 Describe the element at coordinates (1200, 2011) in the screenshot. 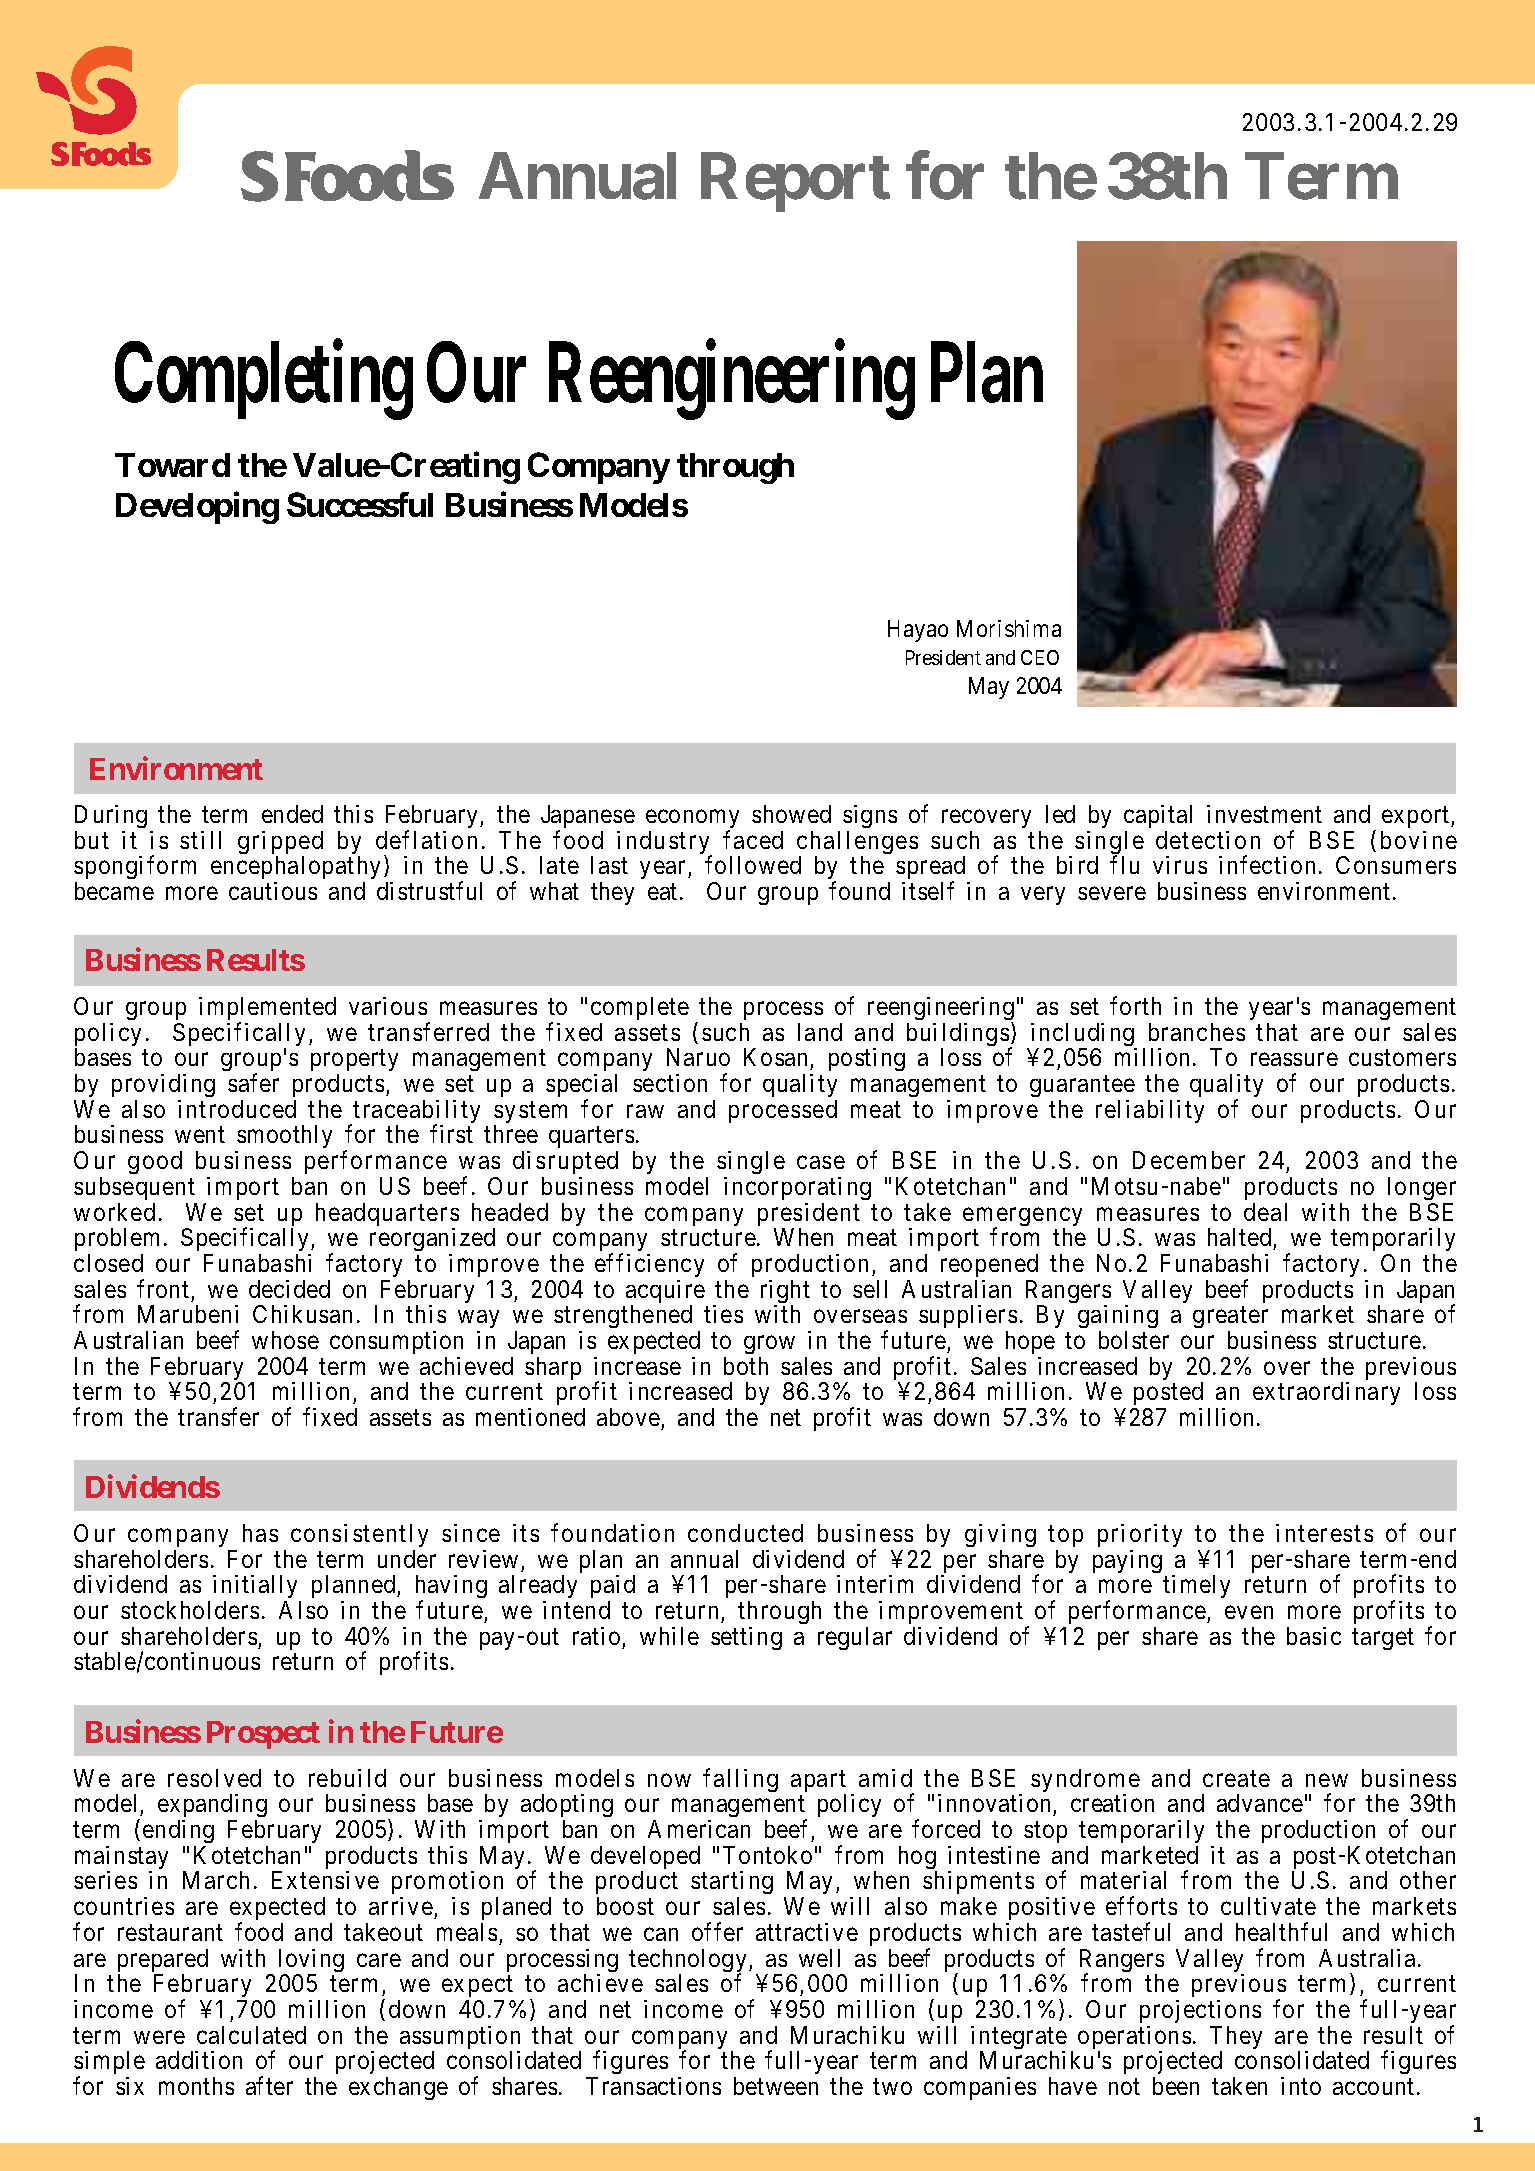

I see `projections` at that location.
